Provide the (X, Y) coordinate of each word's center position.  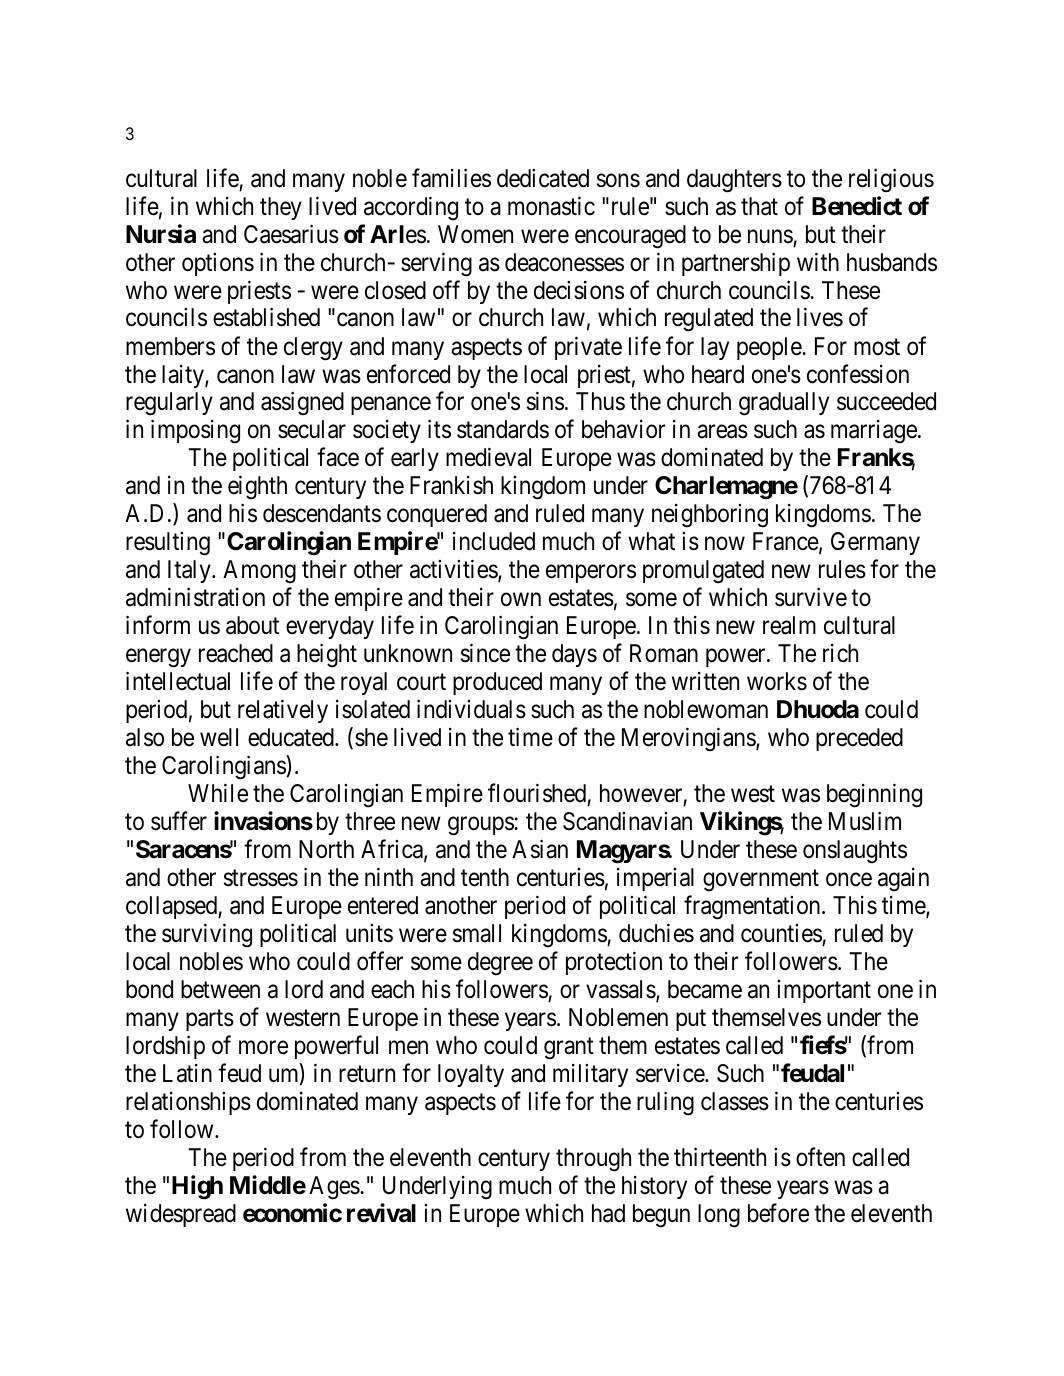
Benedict (857, 206)
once (849, 880)
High (197, 1187)
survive (811, 597)
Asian (540, 849)
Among (259, 572)
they (281, 208)
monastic (551, 206)
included (494, 541)
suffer (179, 821)
